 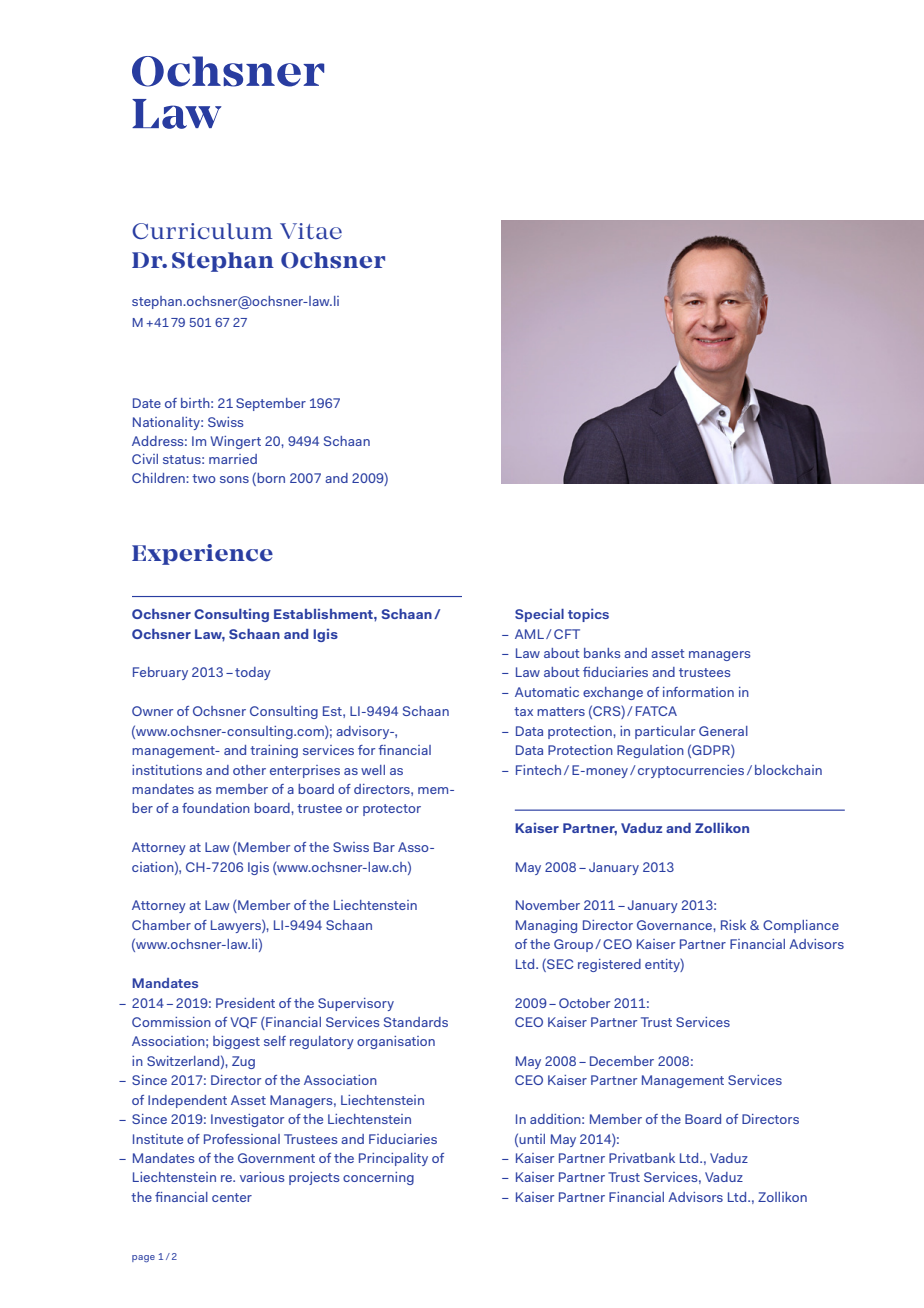 What do you see at coordinates (416, 1022) in the image?
I see `Standards` at bounding box center [416, 1022].
